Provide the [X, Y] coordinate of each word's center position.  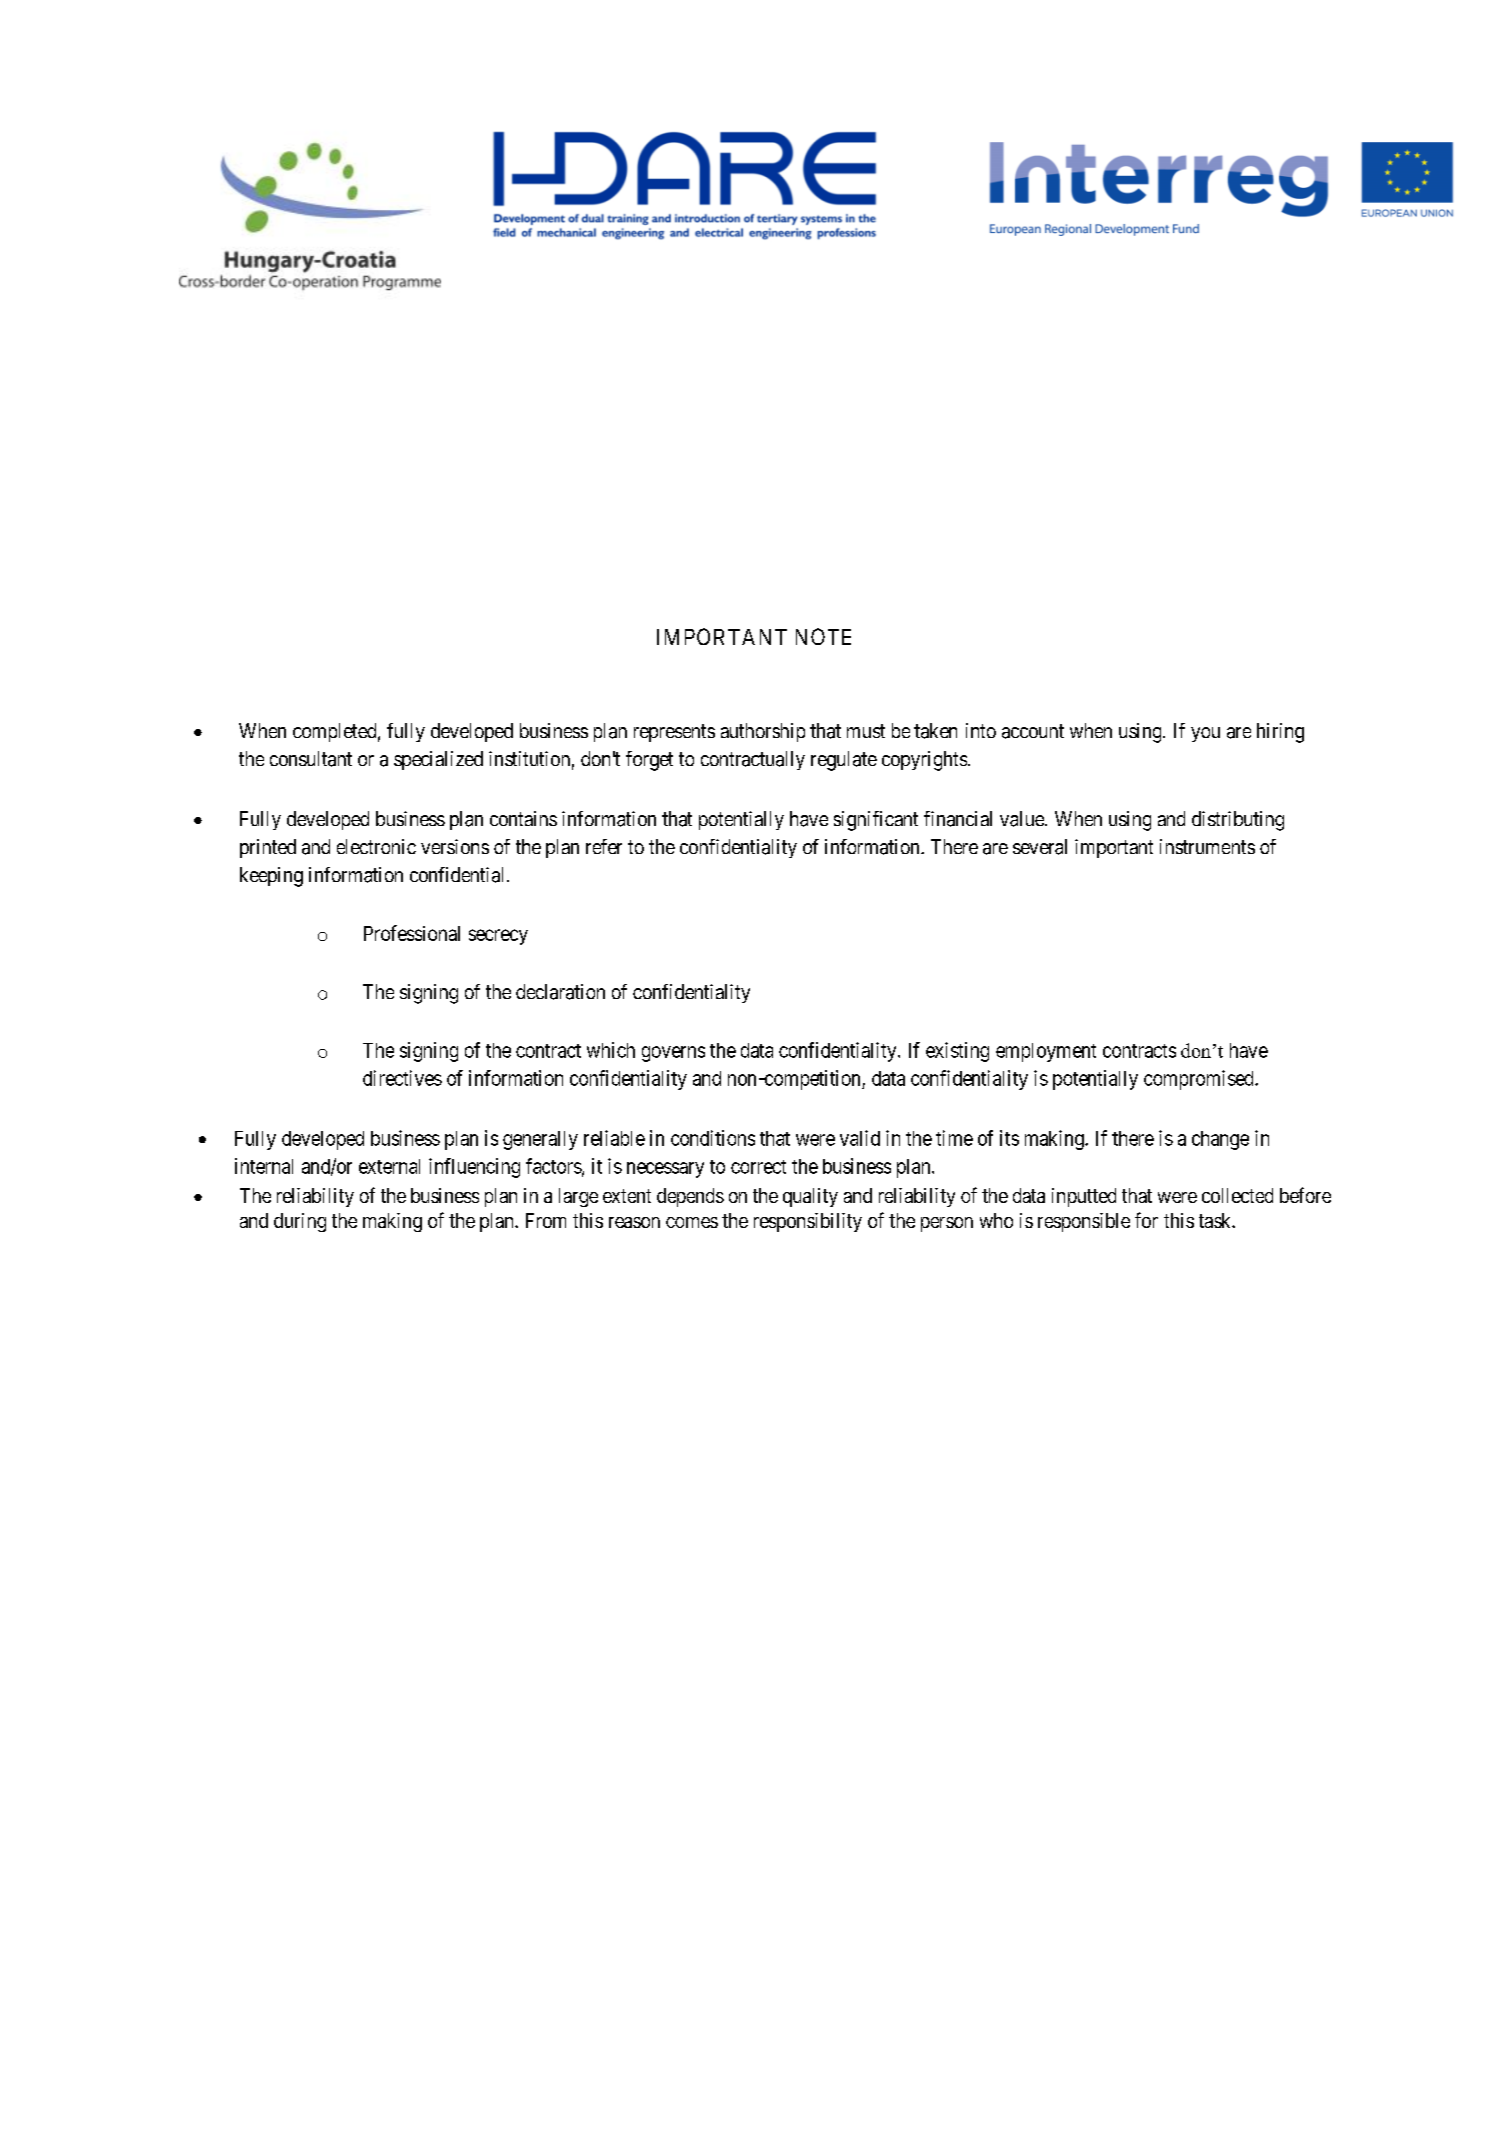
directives [402, 1078]
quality [810, 1197]
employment [1046, 1052]
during [300, 1222]
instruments [1207, 846]
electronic [376, 846]
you [1205, 734]
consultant [311, 759]
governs [673, 1054]
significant [876, 821]
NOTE [823, 636]
